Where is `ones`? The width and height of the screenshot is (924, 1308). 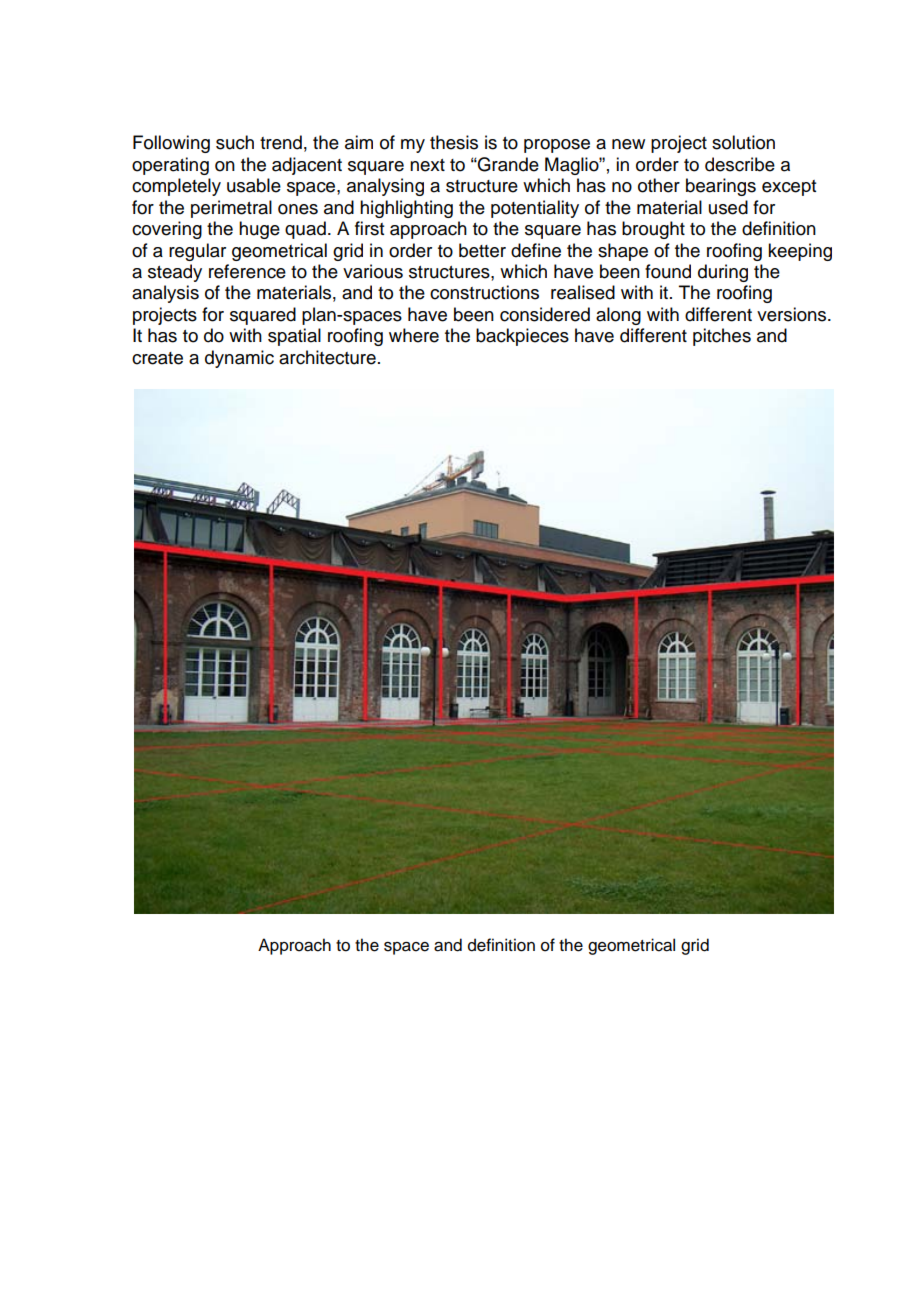
ones is located at coordinates (298, 209).
